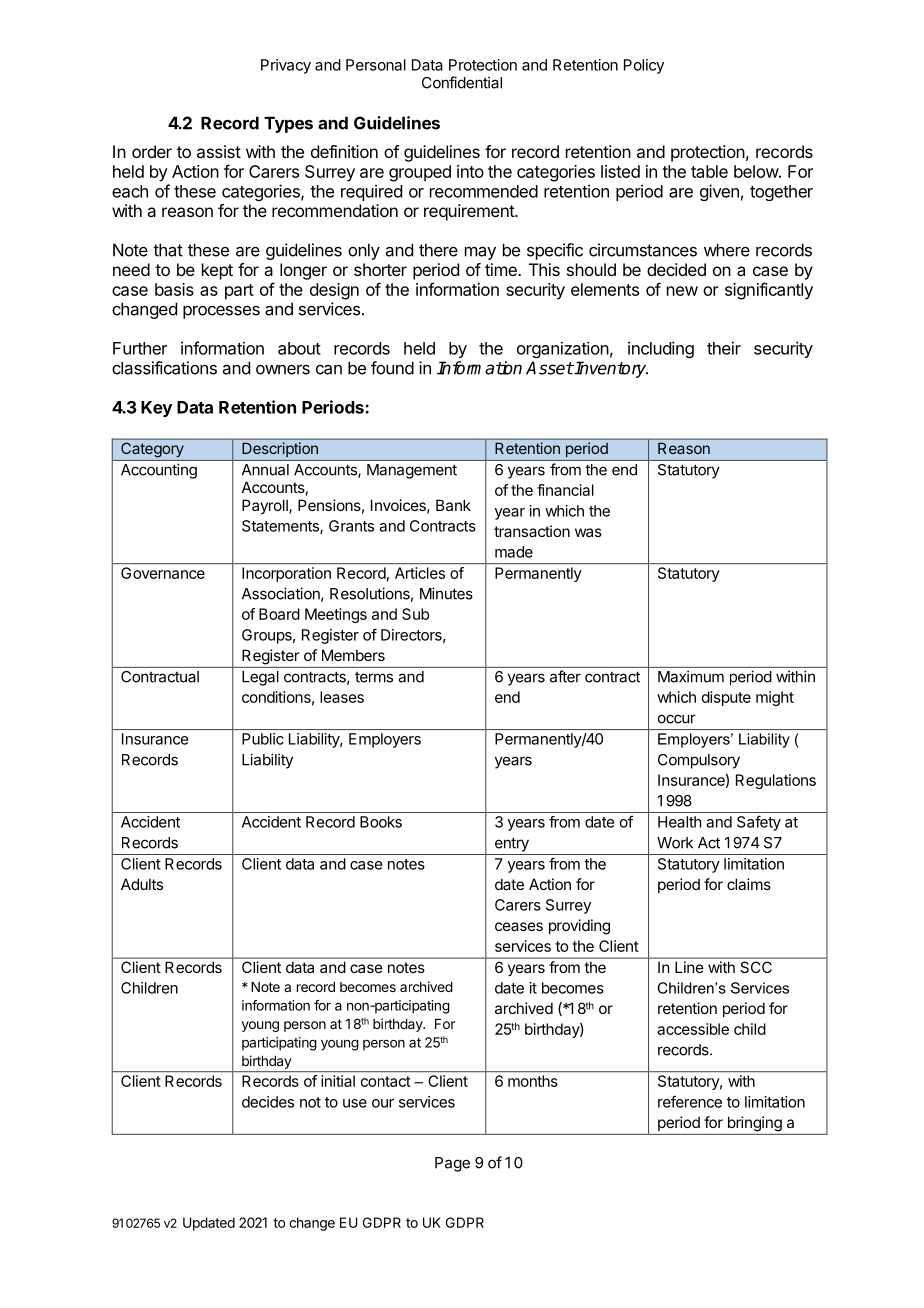  What do you see at coordinates (446, 593) in the page?
I see `Minutes` at bounding box center [446, 593].
